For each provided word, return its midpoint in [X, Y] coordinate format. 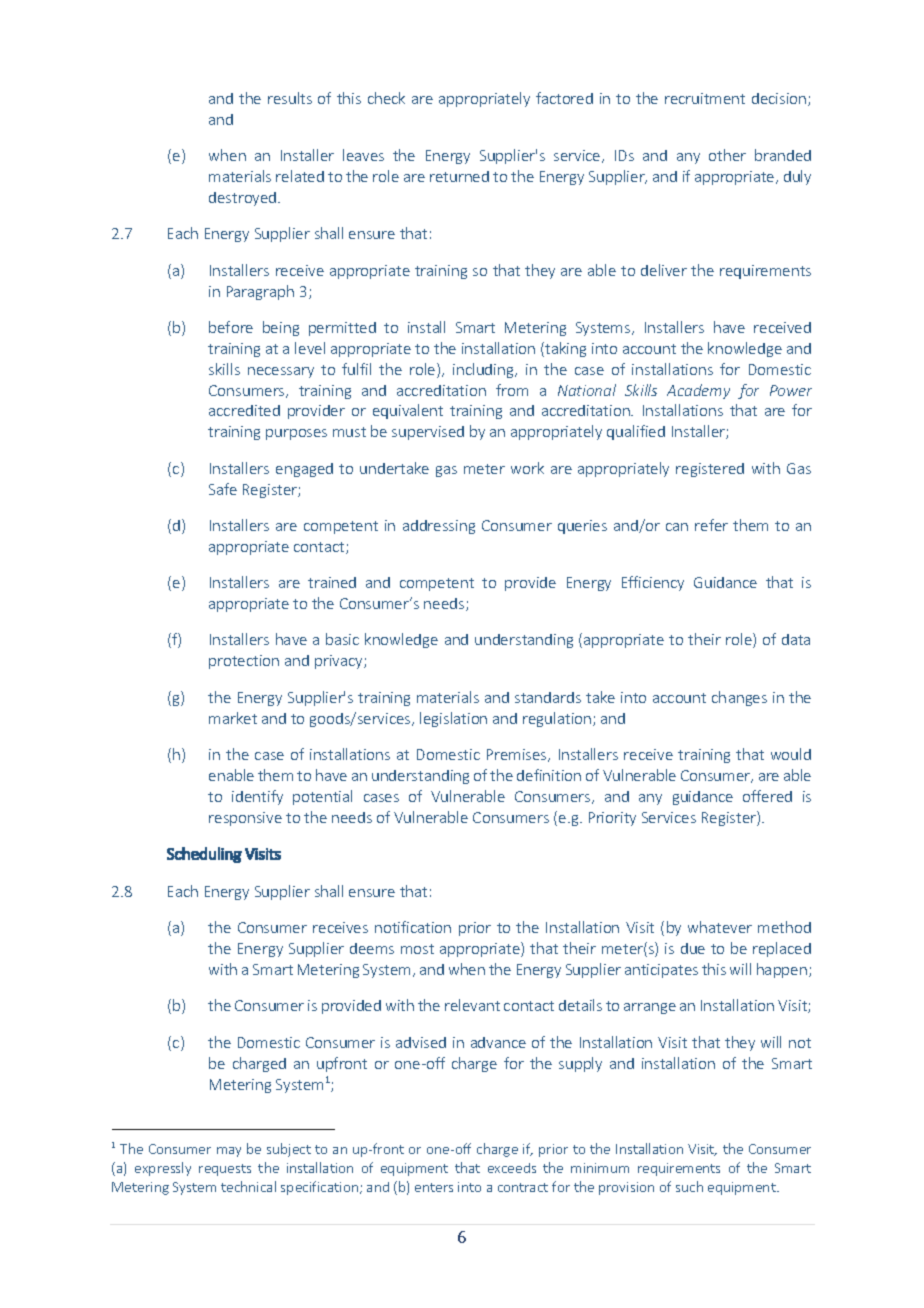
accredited [244, 410]
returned [459, 176]
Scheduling [204, 855]
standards [548, 697]
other [727, 155]
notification [413, 927]
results [290, 98]
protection [244, 662]
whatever [720, 927]
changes [739, 698]
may [229, 1152]
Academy [698, 391]
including [484, 370]
